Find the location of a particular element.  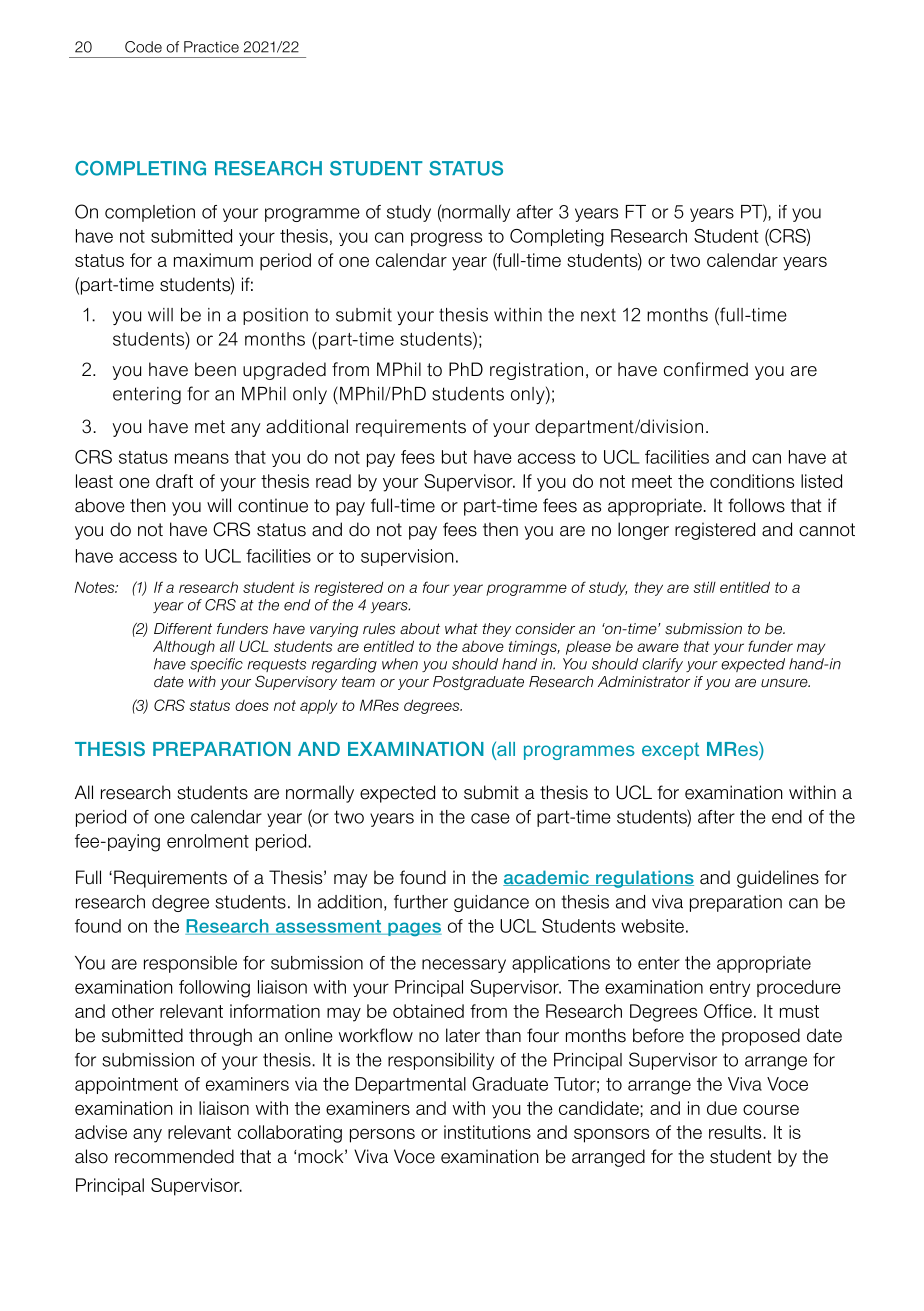

guidelines is located at coordinates (778, 879).
